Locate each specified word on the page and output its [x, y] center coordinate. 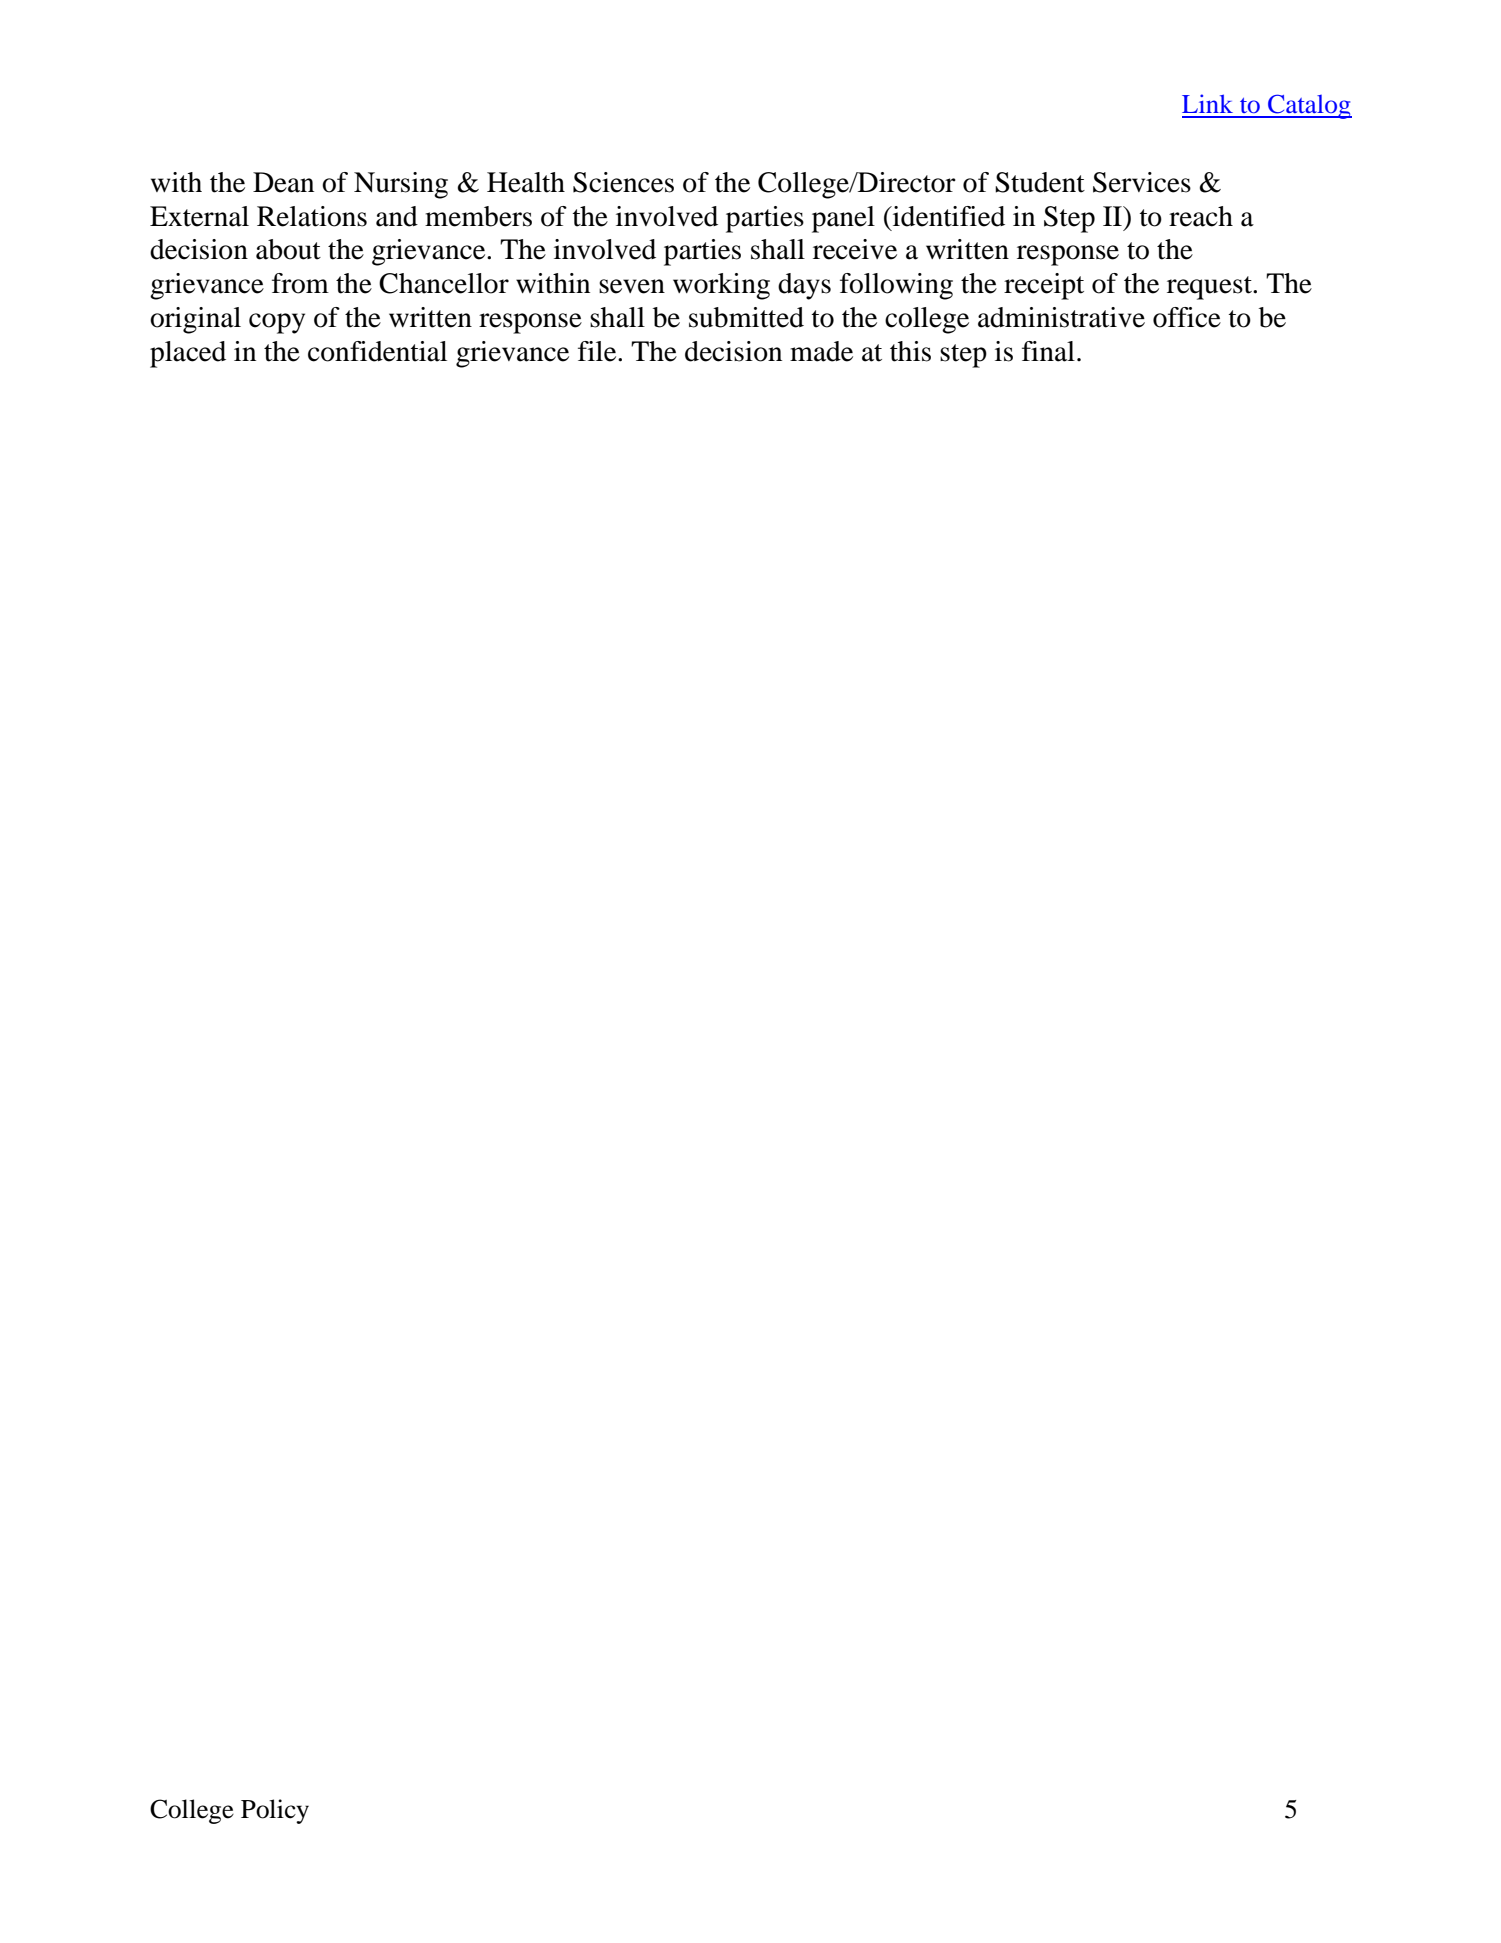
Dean [283, 182]
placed [188, 354]
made [821, 351]
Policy [275, 1811]
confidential [377, 351]
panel [843, 219]
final [1048, 351]
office [1187, 317]
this [910, 351]
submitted [746, 317]
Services [1142, 182]
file [598, 351]
